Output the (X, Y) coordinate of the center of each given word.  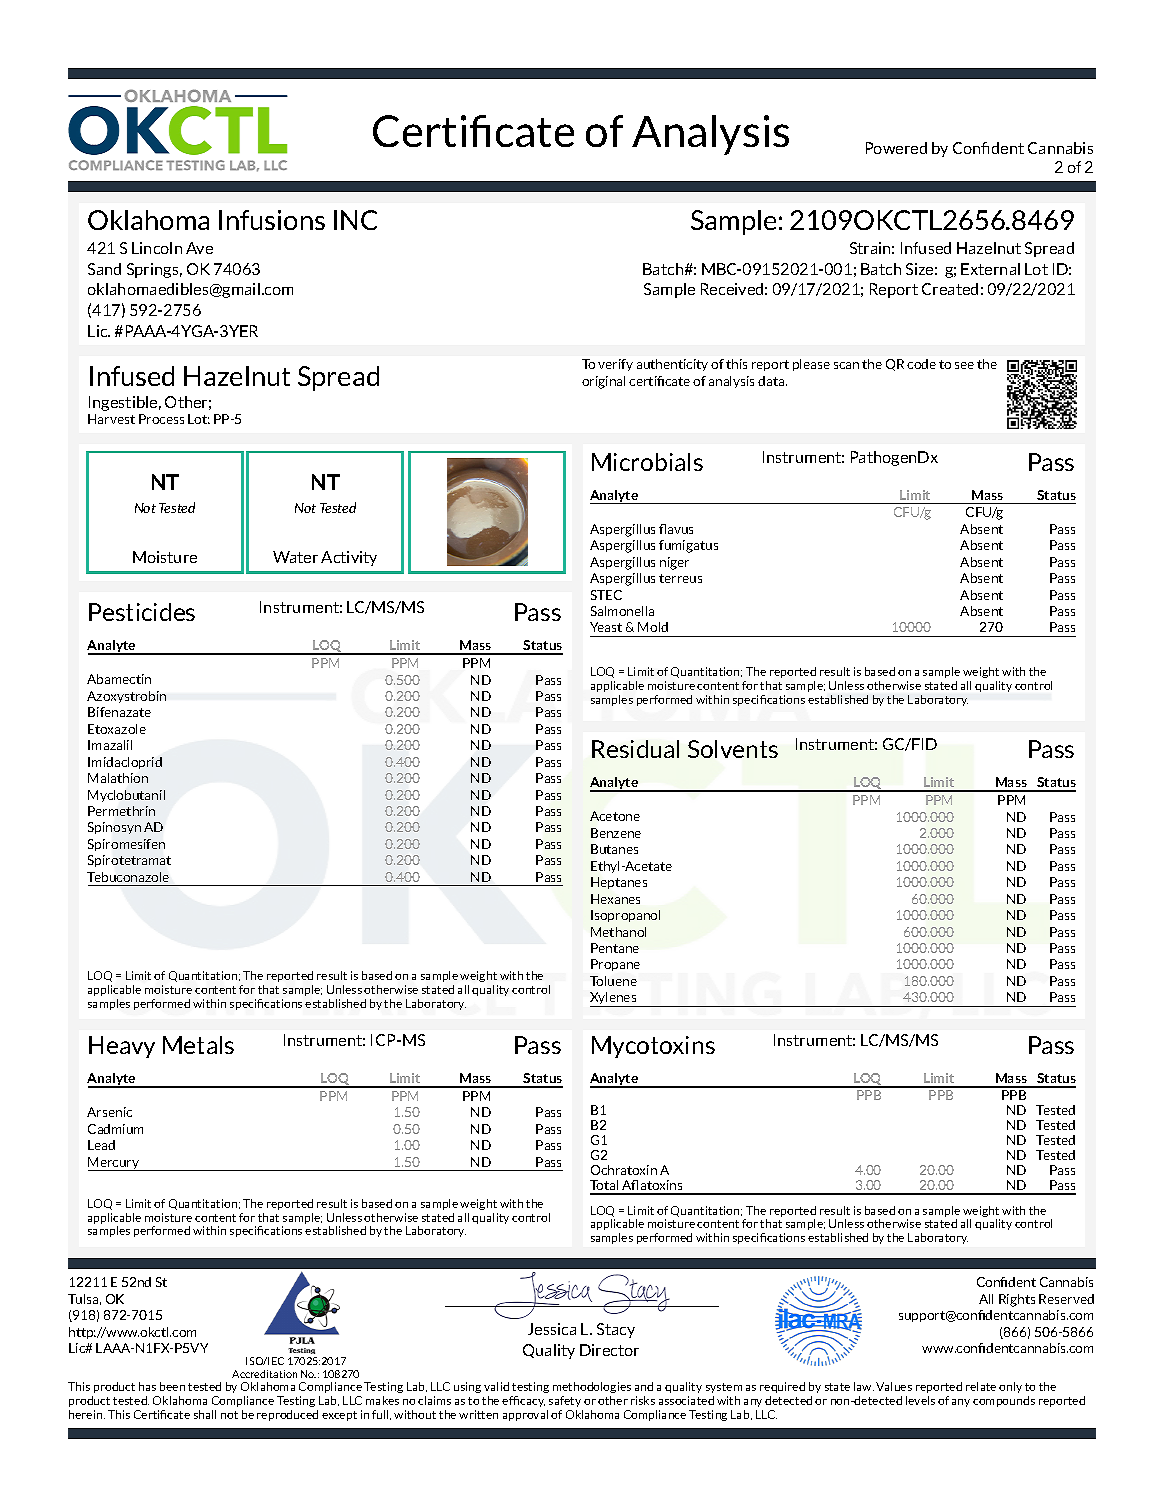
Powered (896, 148)
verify (615, 365)
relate (981, 1386)
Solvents (733, 749)
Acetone (615, 816)
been (172, 1386)
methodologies (592, 1389)
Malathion (118, 778)
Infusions (272, 220)
